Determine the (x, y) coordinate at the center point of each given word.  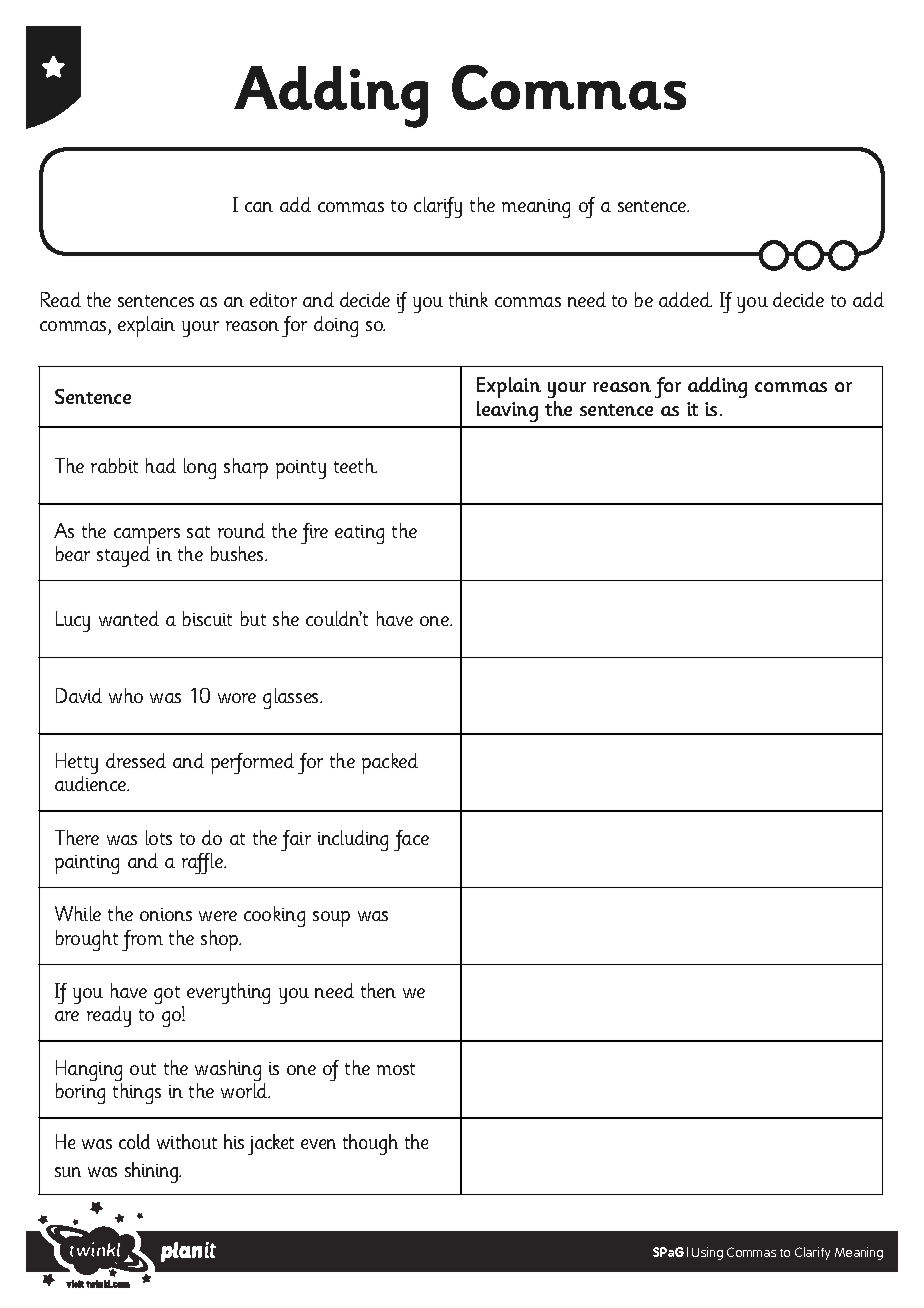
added (685, 299)
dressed (136, 760)
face (411, 840)
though (370, 1144)
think (468, 299)
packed (390, 763)
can (259, 207)
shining (153, 1172)
